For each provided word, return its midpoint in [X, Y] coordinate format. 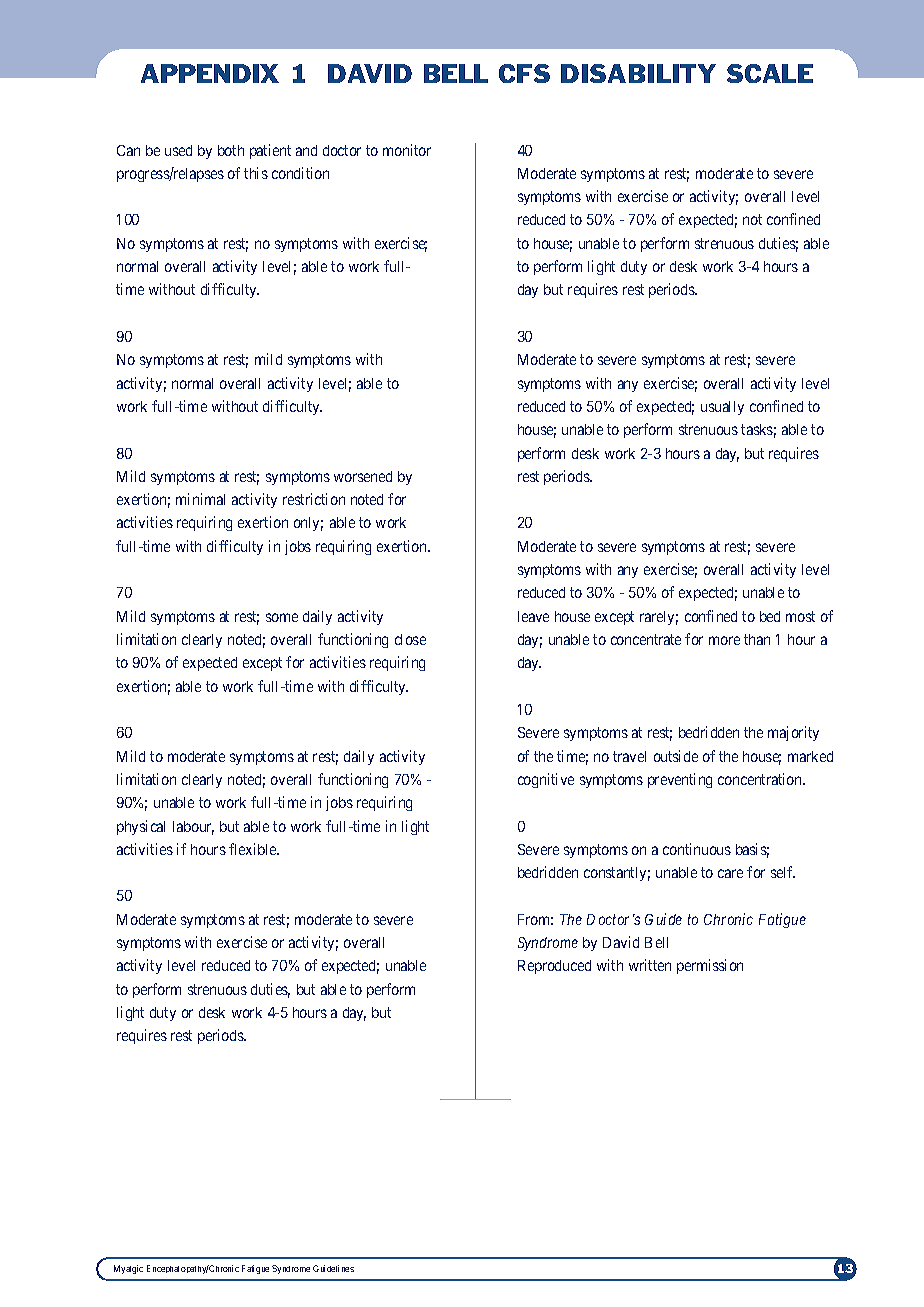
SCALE [770, 73]
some [282, 617]
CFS [524, 73]
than [757, 639]
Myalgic [128, 1269]
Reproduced [554, 967]
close [410, 639]
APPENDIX [210, 73]
